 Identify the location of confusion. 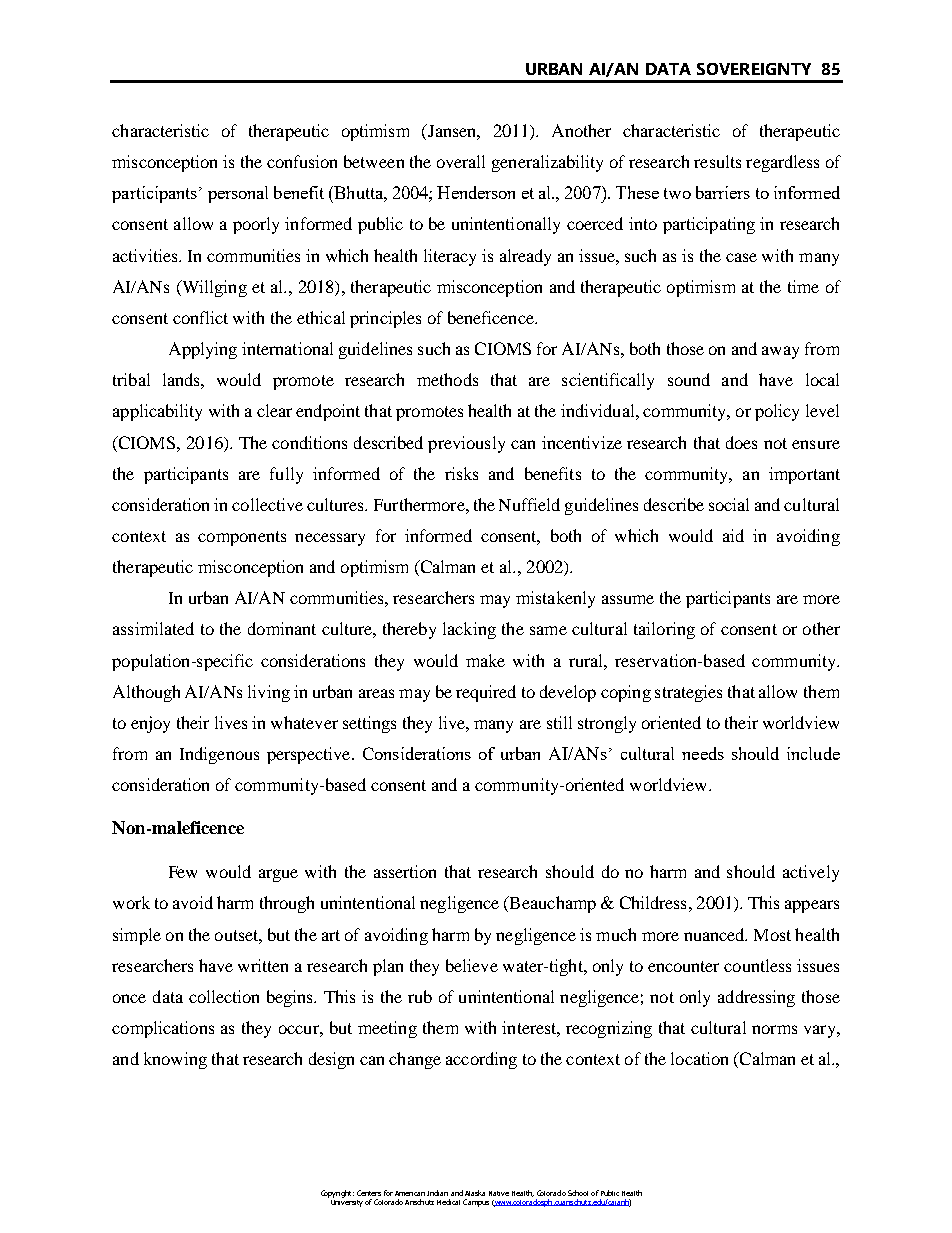
(302, 161).
